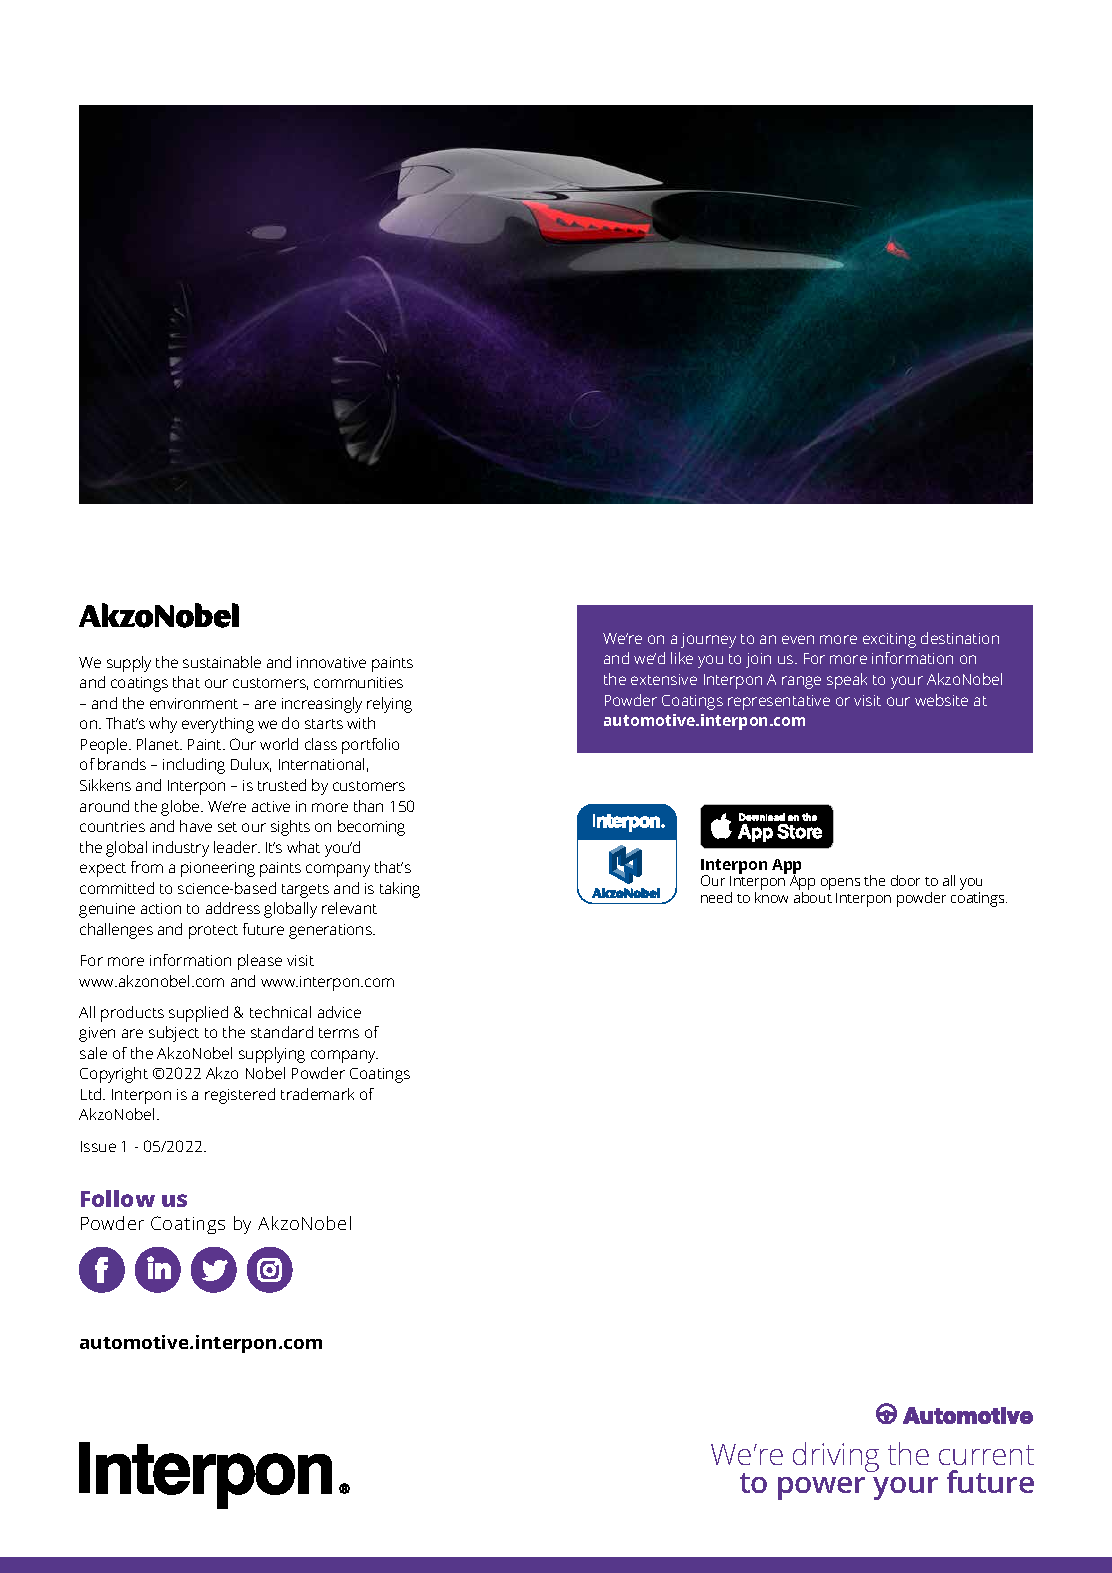 Image resolution: width=1112 pixels, height=1573 pixels. Describe the element at coordinates (222, 662) in the page. I see `sustainable` at that location.
